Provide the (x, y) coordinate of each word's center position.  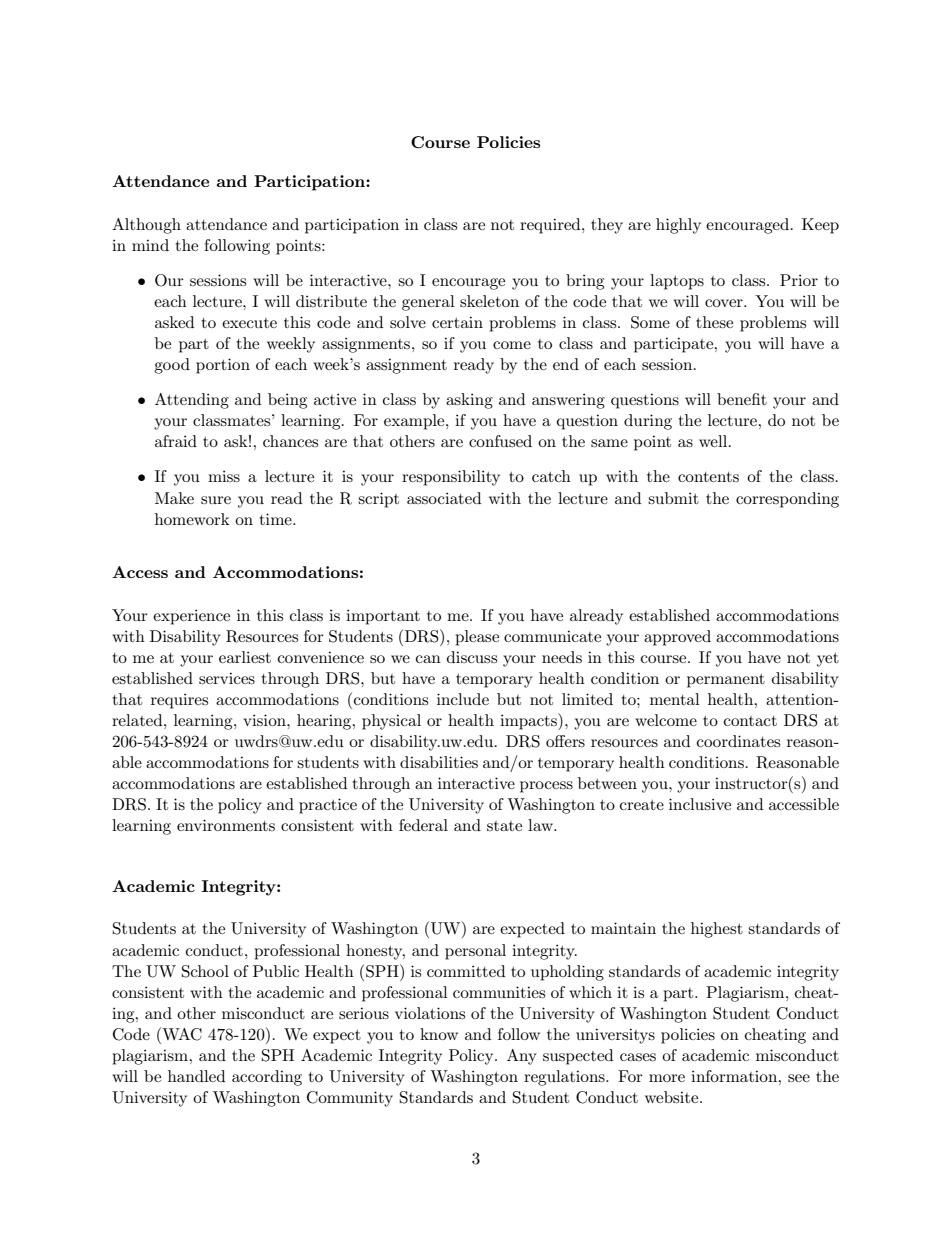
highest (717, 930)
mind (150, 245)
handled (196, 1076)
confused (500, 441)
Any (522, 1057)
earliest (245, 657)
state (504, 826)
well (714, 441)
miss (224, 476)
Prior (799, 280)
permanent (726, 681)
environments (226, 825)
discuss (472, 657)
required (551, 226)
